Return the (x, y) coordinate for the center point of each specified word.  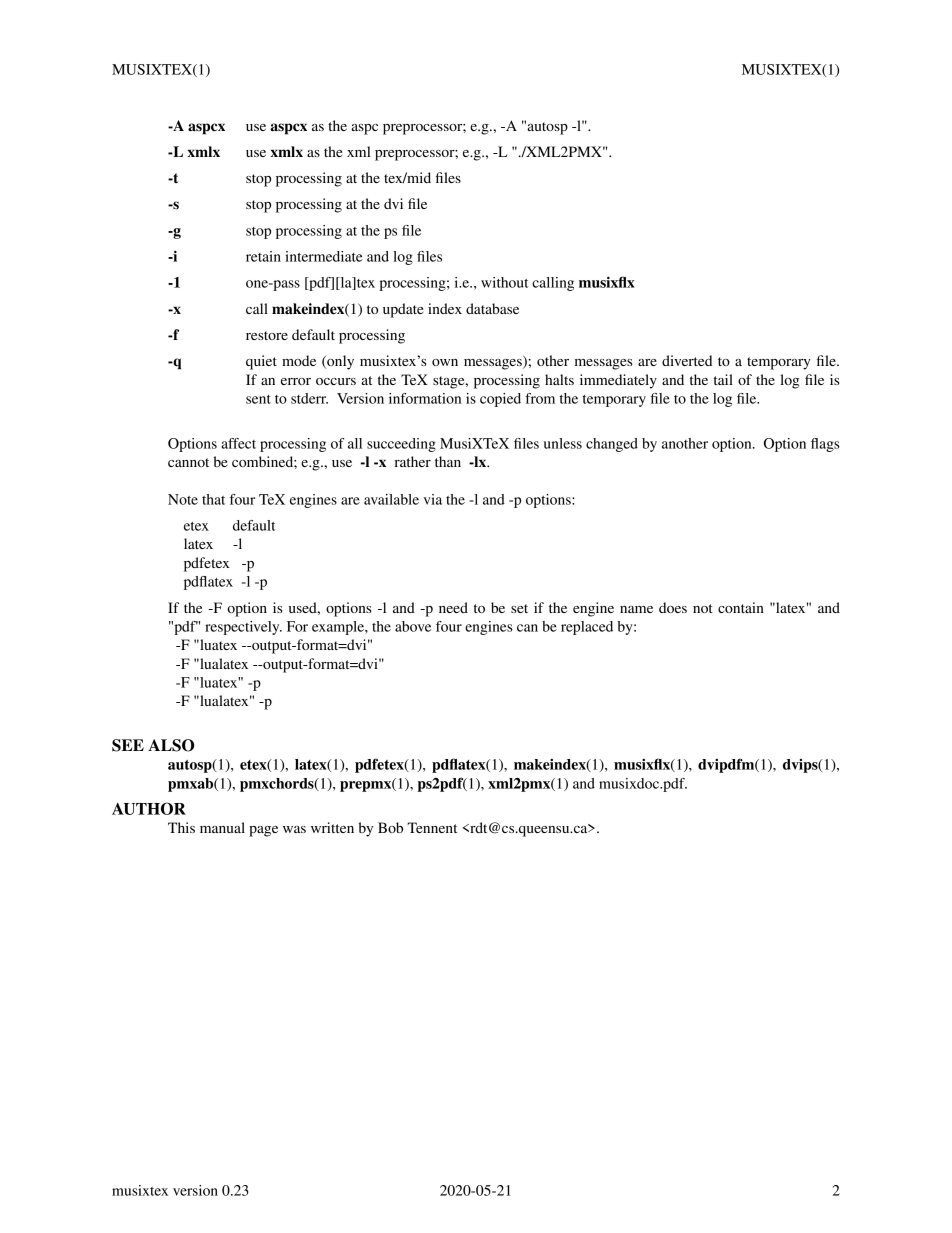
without (505, 282)
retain (263, 256)
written (332, 827)
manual (222, 827)
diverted (687, 360)
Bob (390, 827)
